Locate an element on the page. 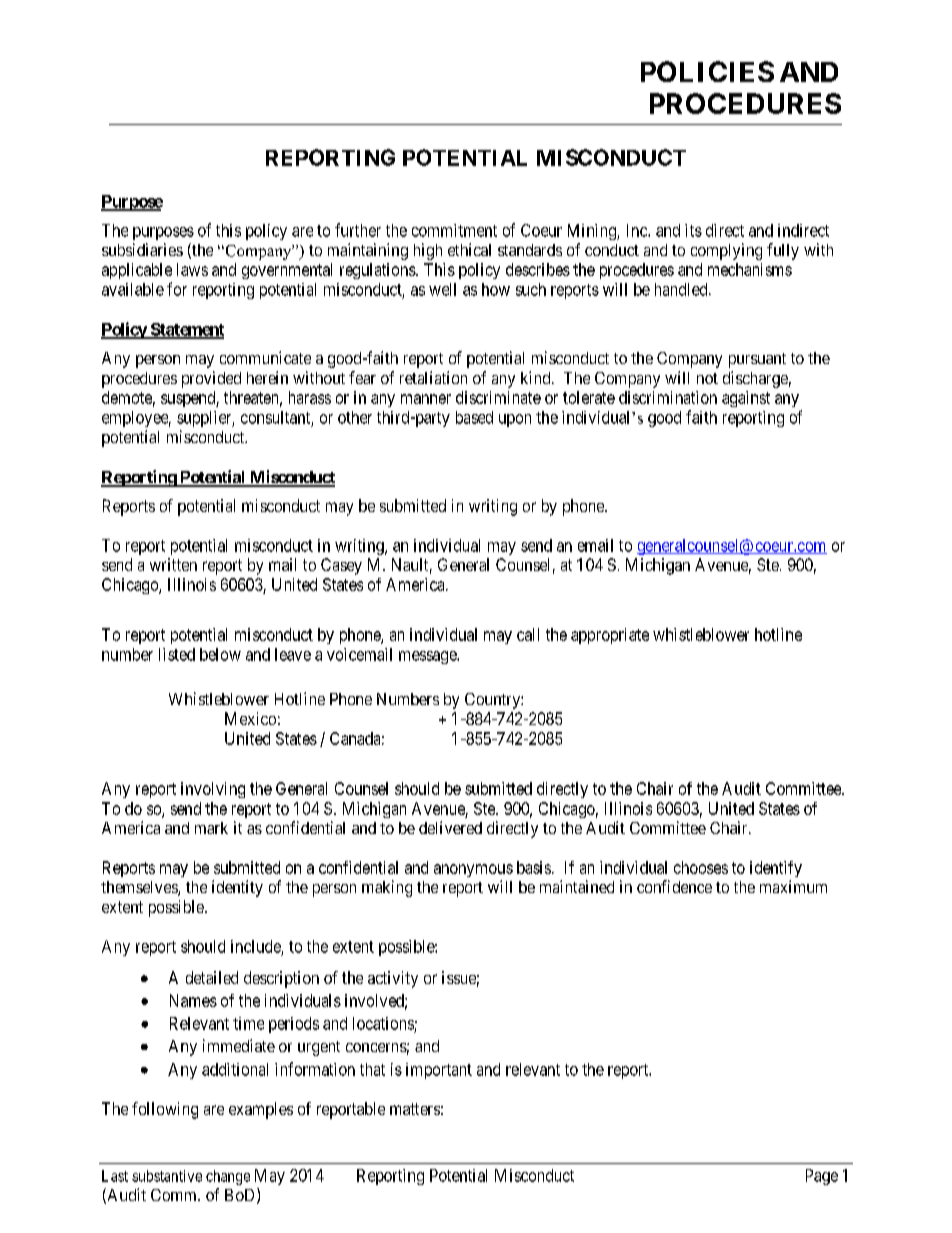 The image size is (952, 1233). identity is located at coordinates (237, 888).
